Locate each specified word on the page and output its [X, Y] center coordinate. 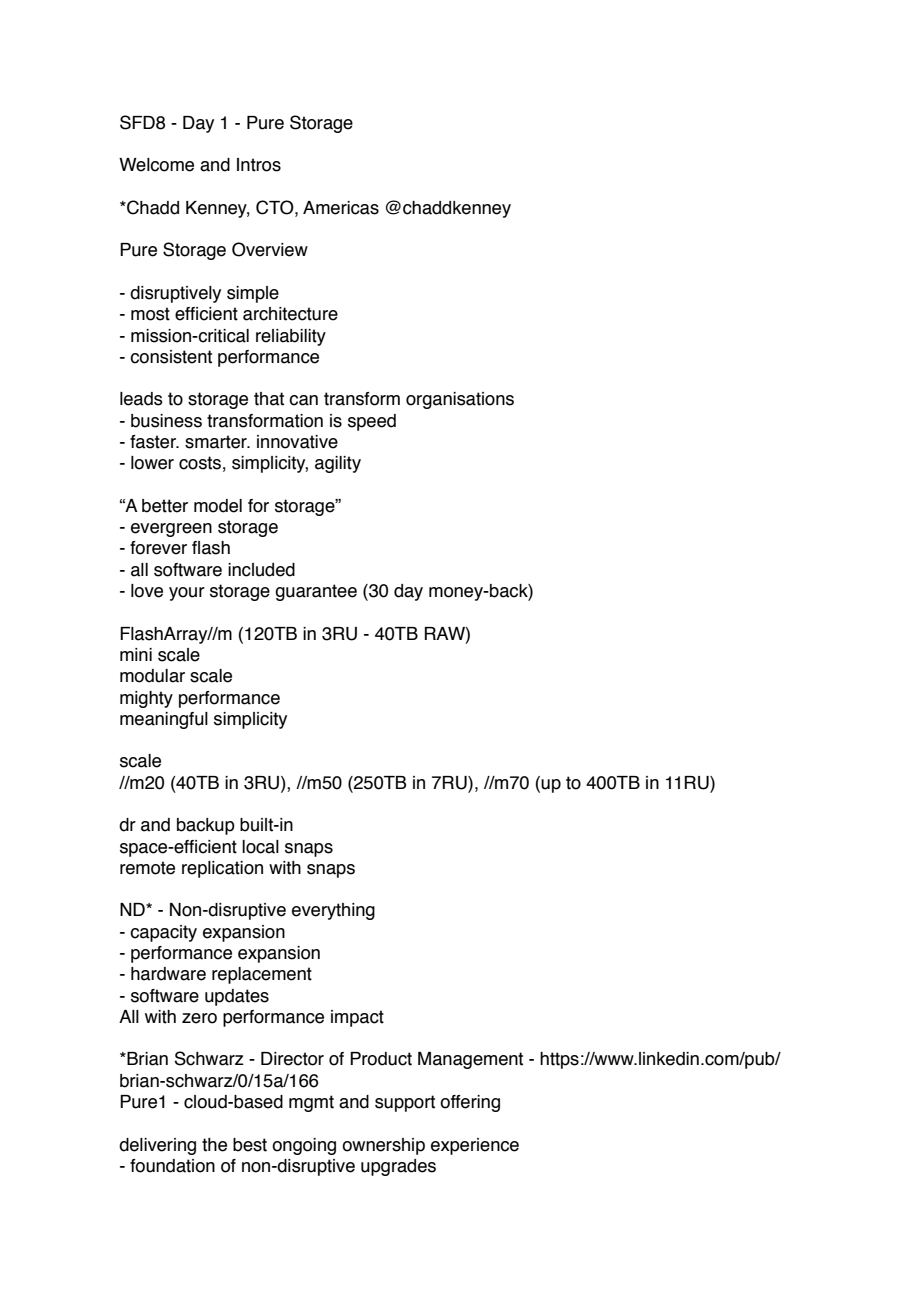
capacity [163, 933]
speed [372, 422]
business [166, 421]
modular [152, 676]
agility [338, 464]
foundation [172, 1166]
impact [357, 1018]
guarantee [316, 592]
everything [333, 911]
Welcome [156, 165]
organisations [460, 400]
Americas [341, 208]
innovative [297, 442]
